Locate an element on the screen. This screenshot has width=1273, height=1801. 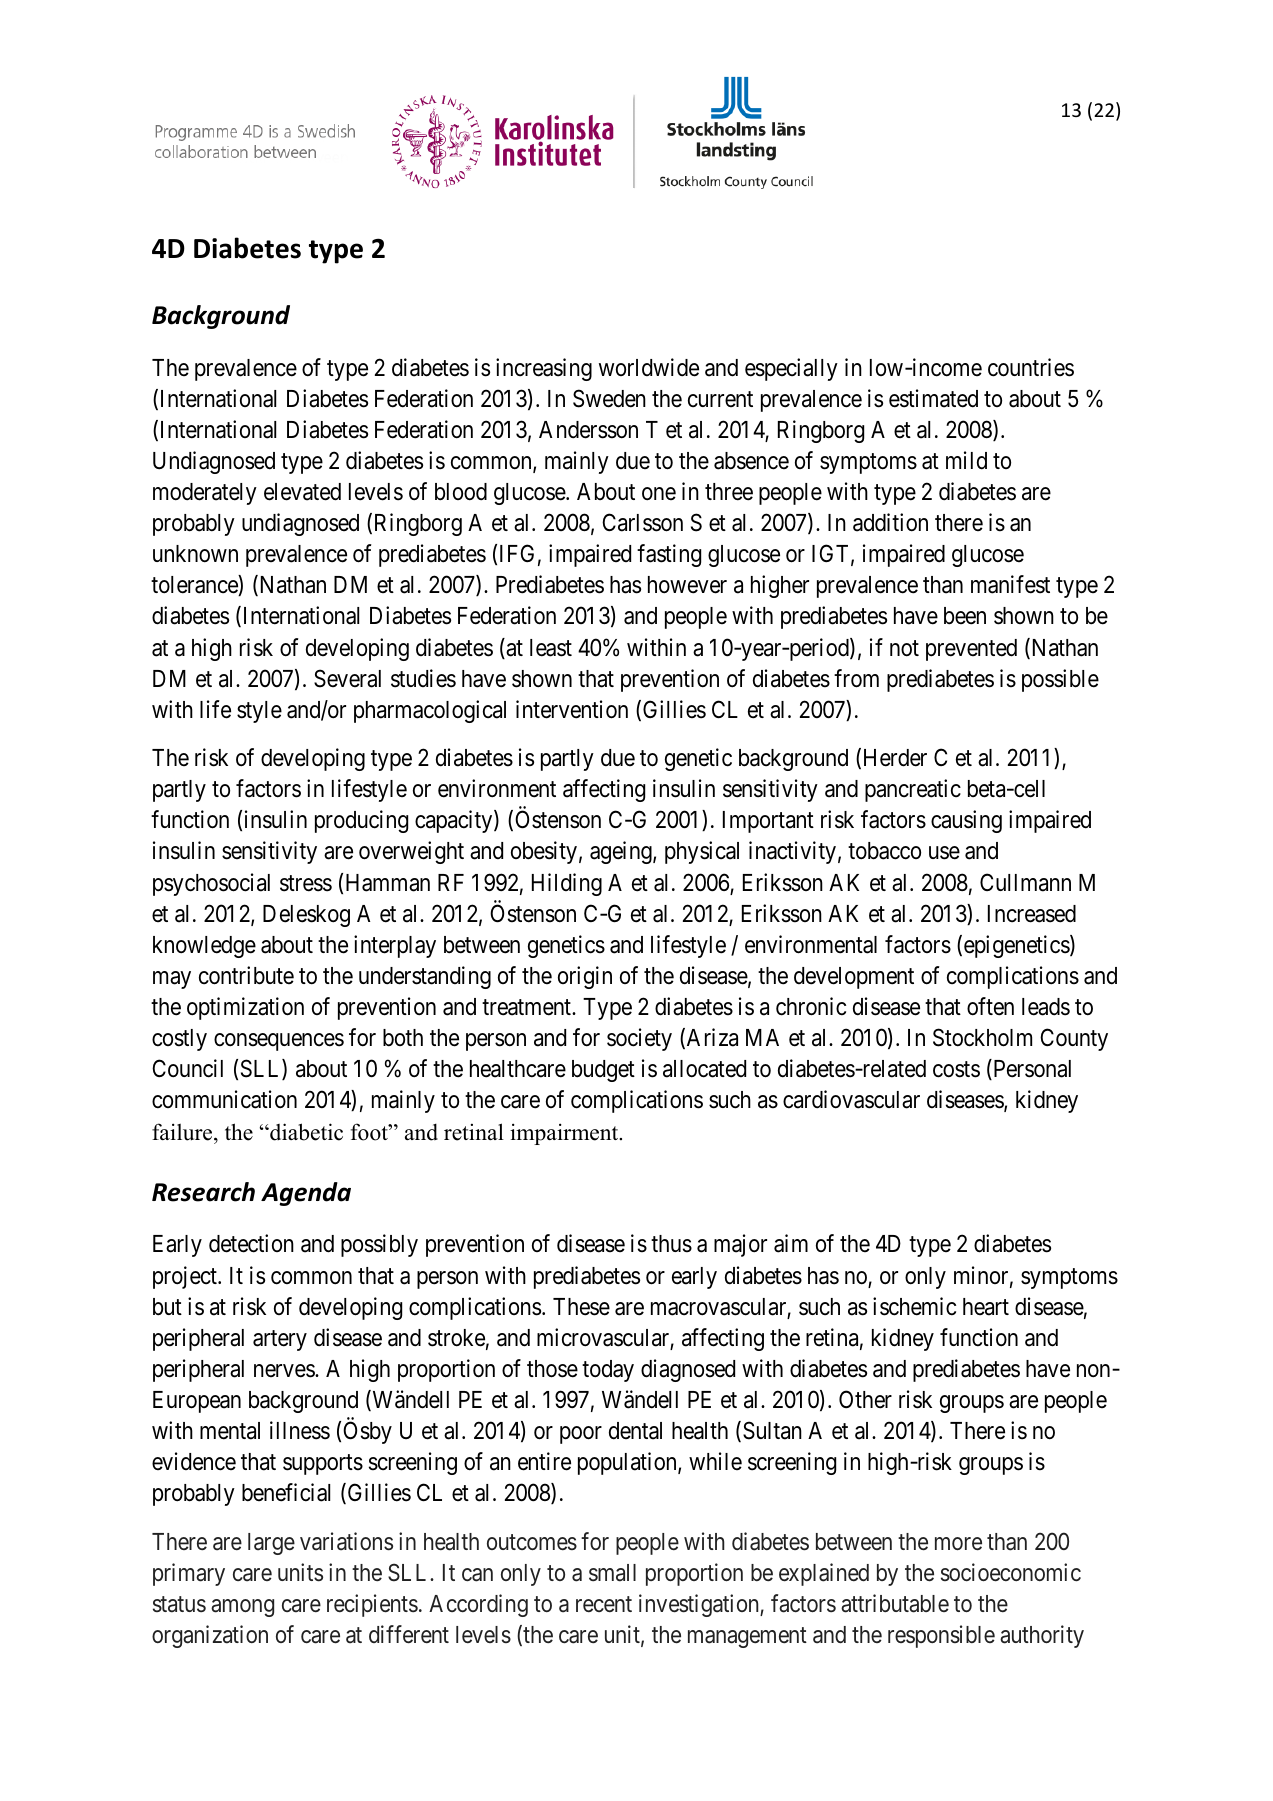
elevated is located at coordinates (302, 492).
